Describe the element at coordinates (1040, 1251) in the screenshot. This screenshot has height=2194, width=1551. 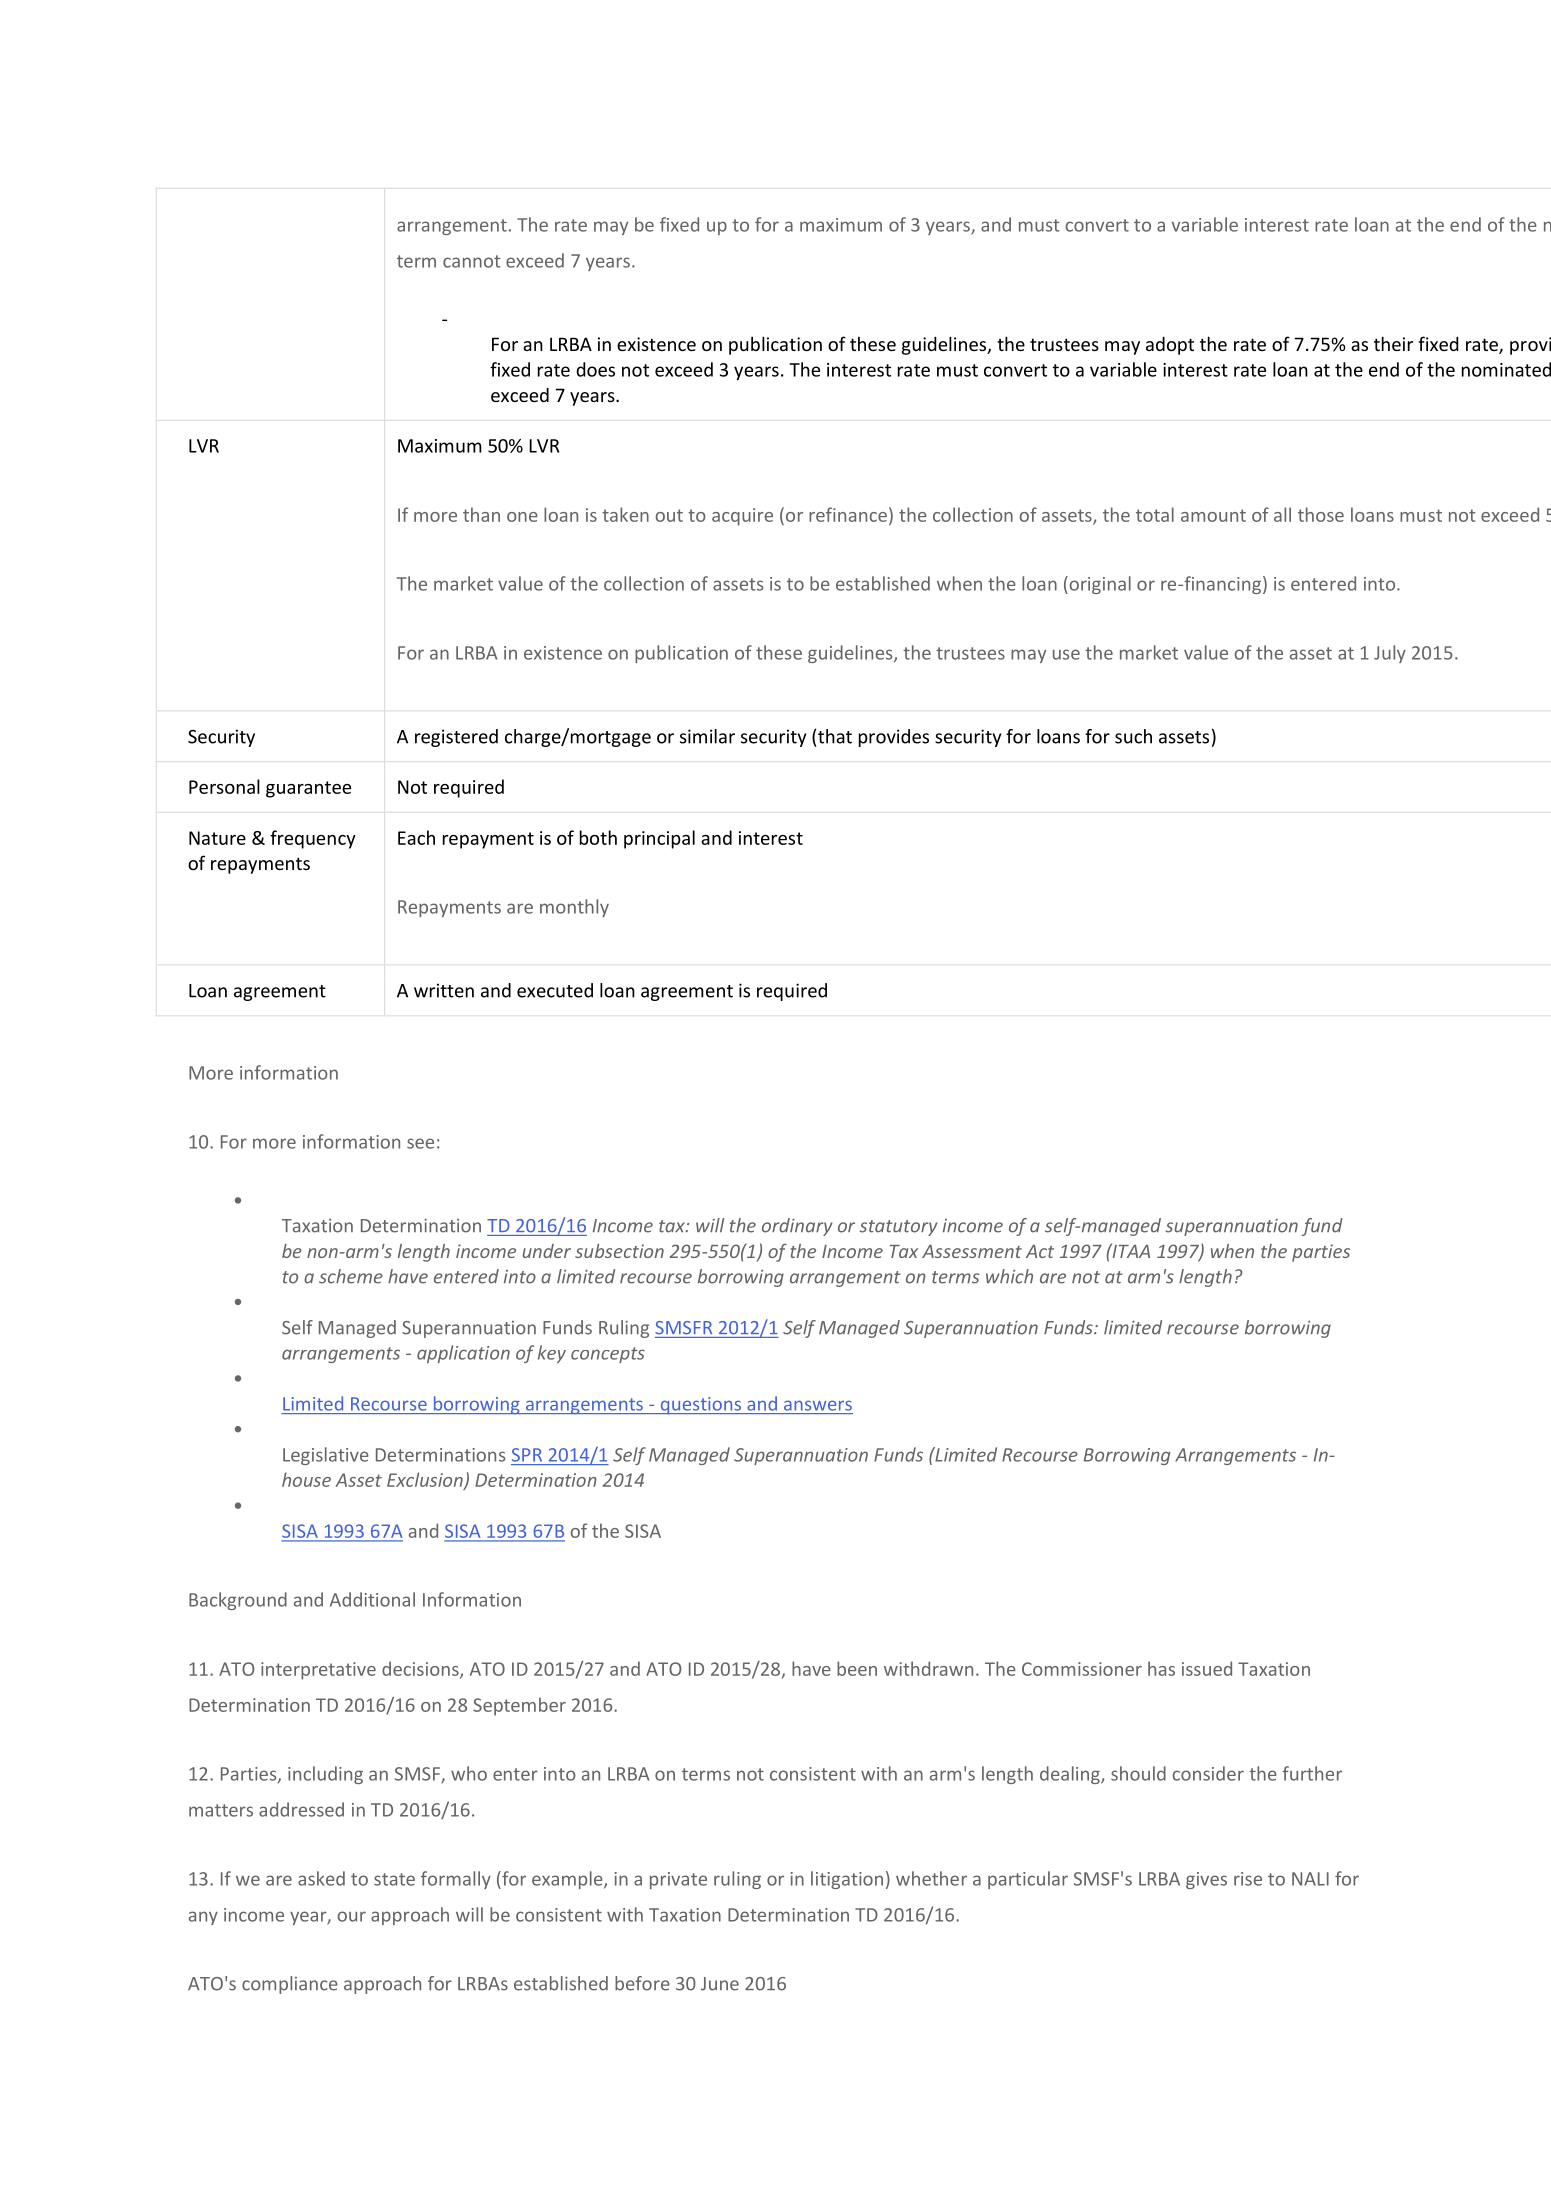
I see `Act` at that location.
